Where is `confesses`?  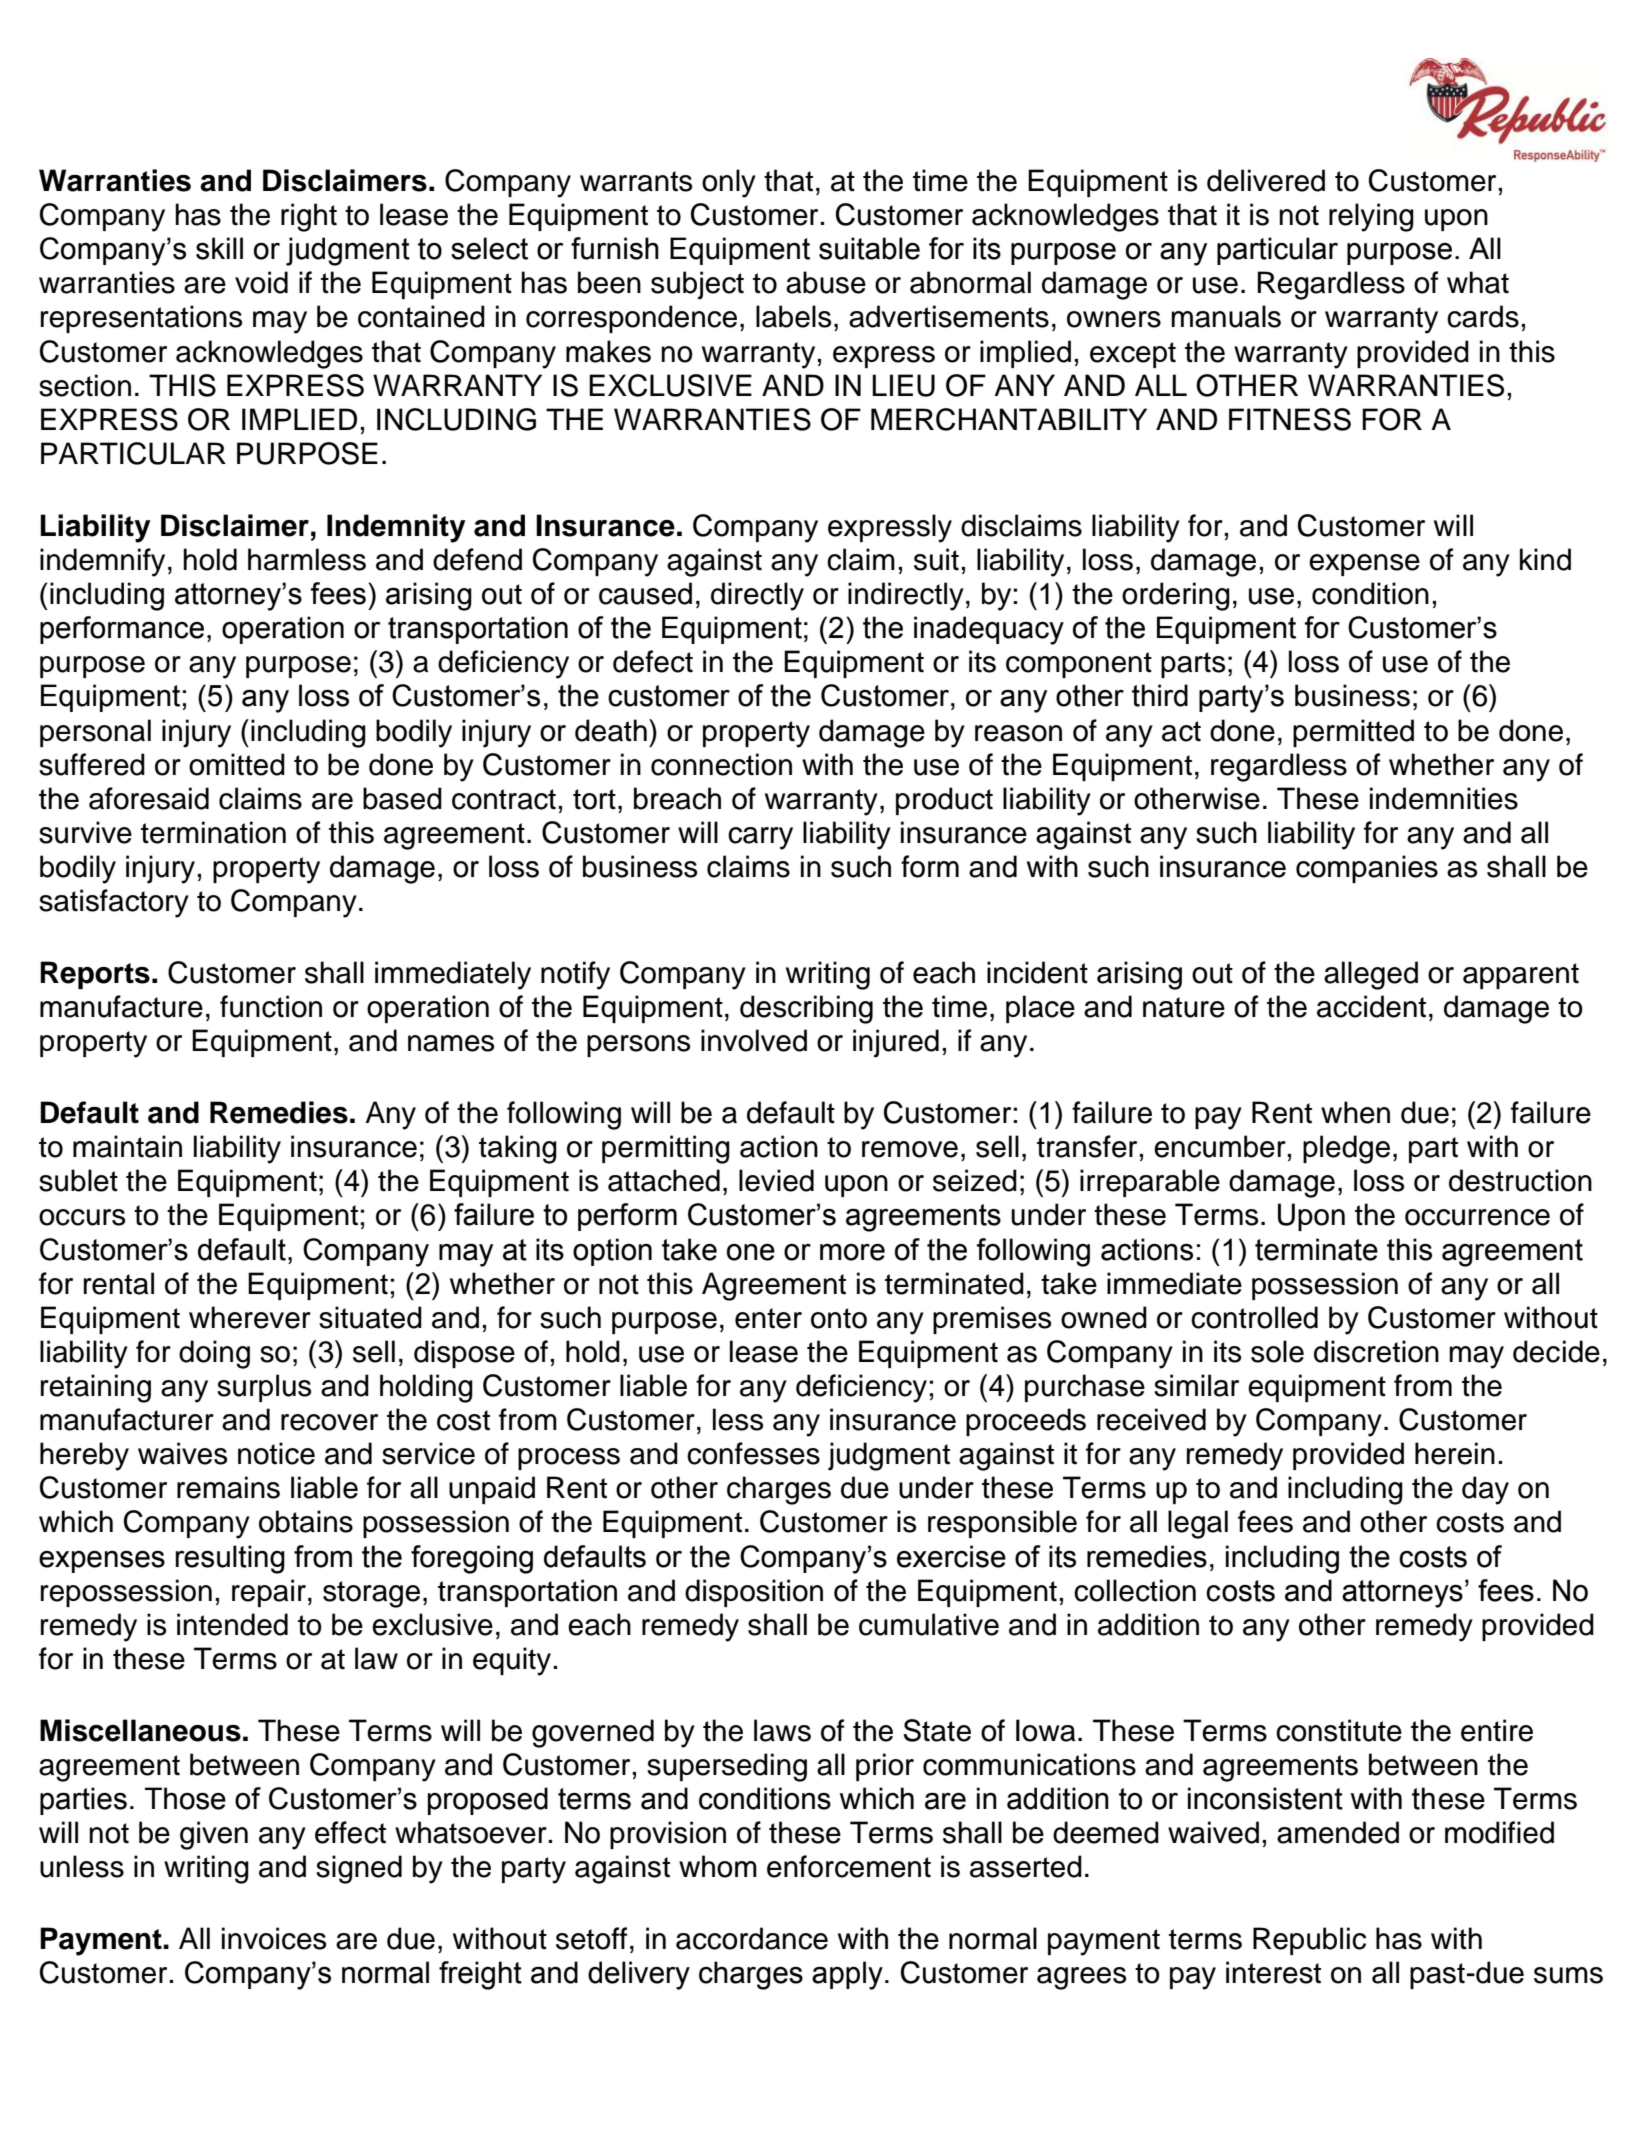
confesses is located at coordinates (753, 1453).
